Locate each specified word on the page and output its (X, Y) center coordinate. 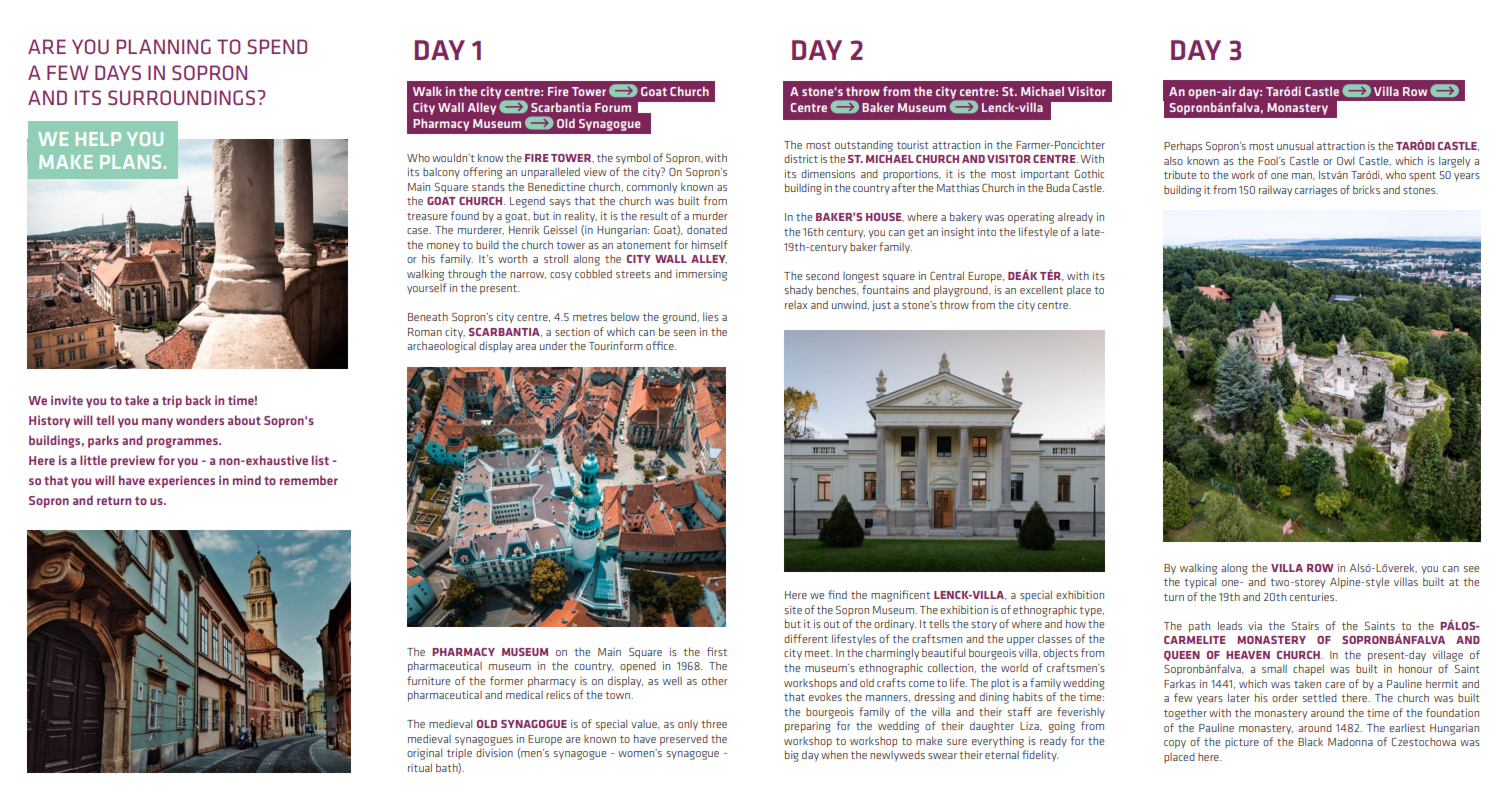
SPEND (277, 46)
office (661, 345)
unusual (1295, 145)
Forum (613, 107)
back (198, 400)
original (424, 754)
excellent (1041, 289)
